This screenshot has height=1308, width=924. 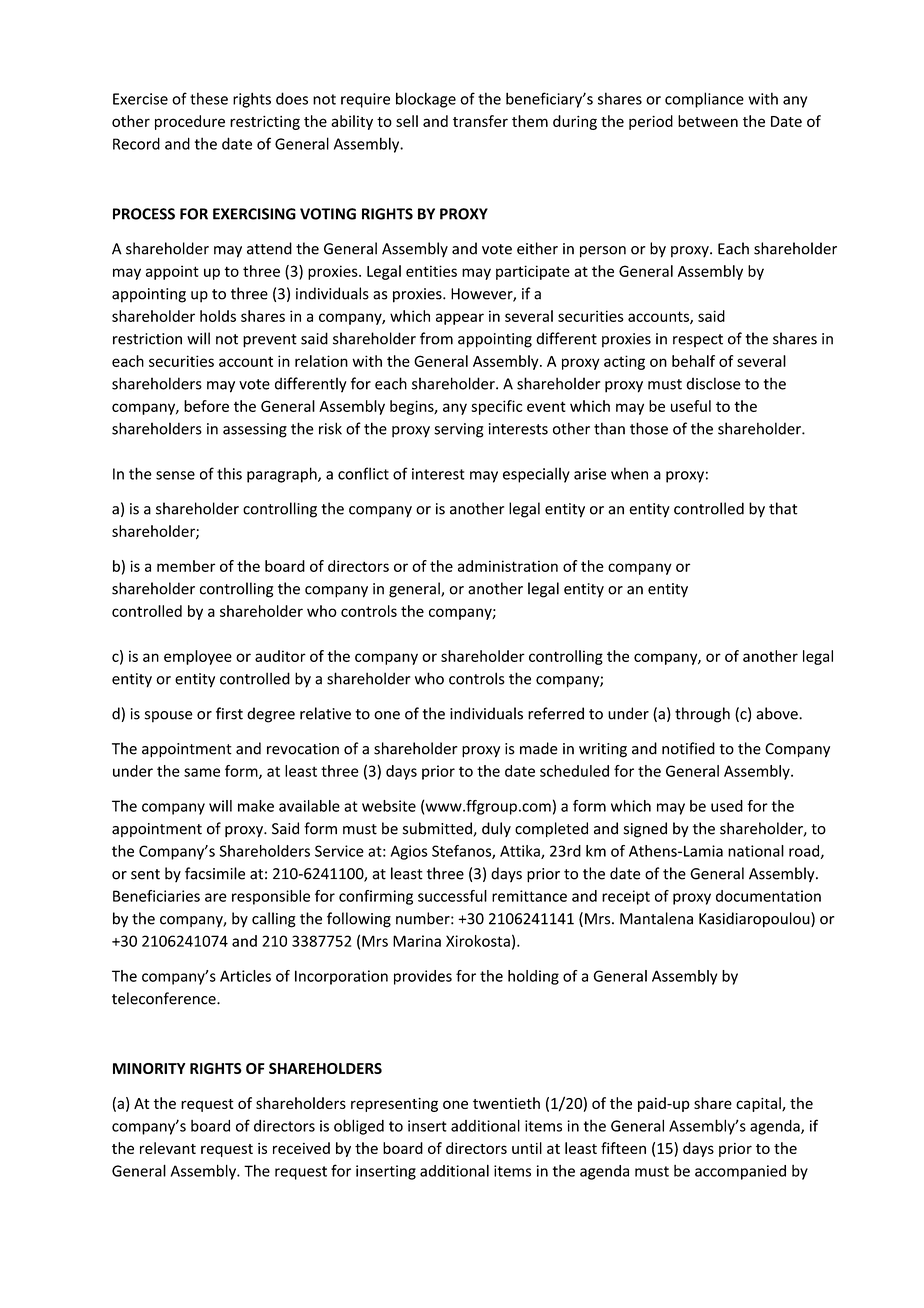 I want to click on procedure, so click(x=190, y=122).
